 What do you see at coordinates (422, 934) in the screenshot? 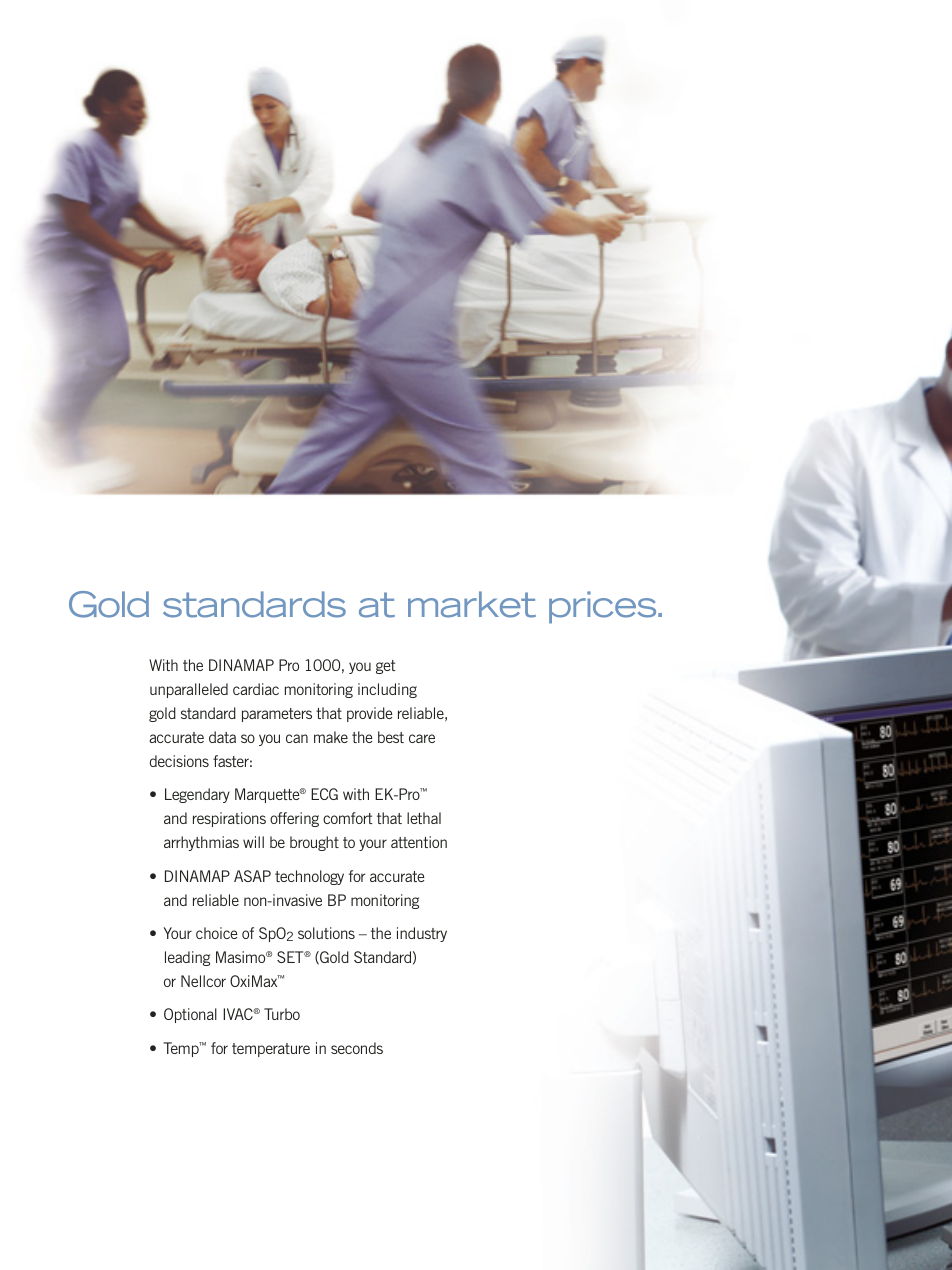
I see `industry` at bounding box center [422, 934].
